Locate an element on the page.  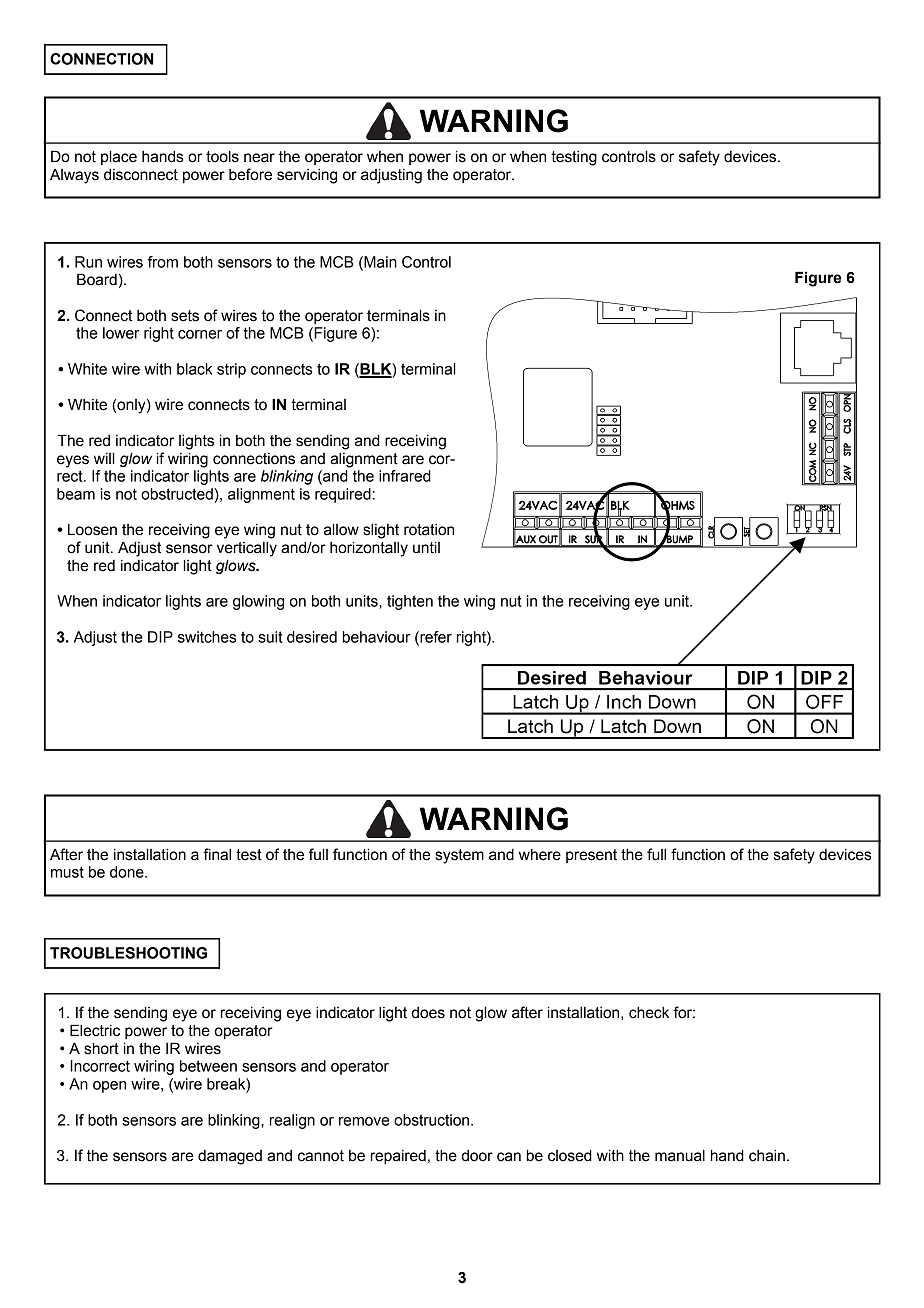
obstruction is located at coordinates (433, 1120).
